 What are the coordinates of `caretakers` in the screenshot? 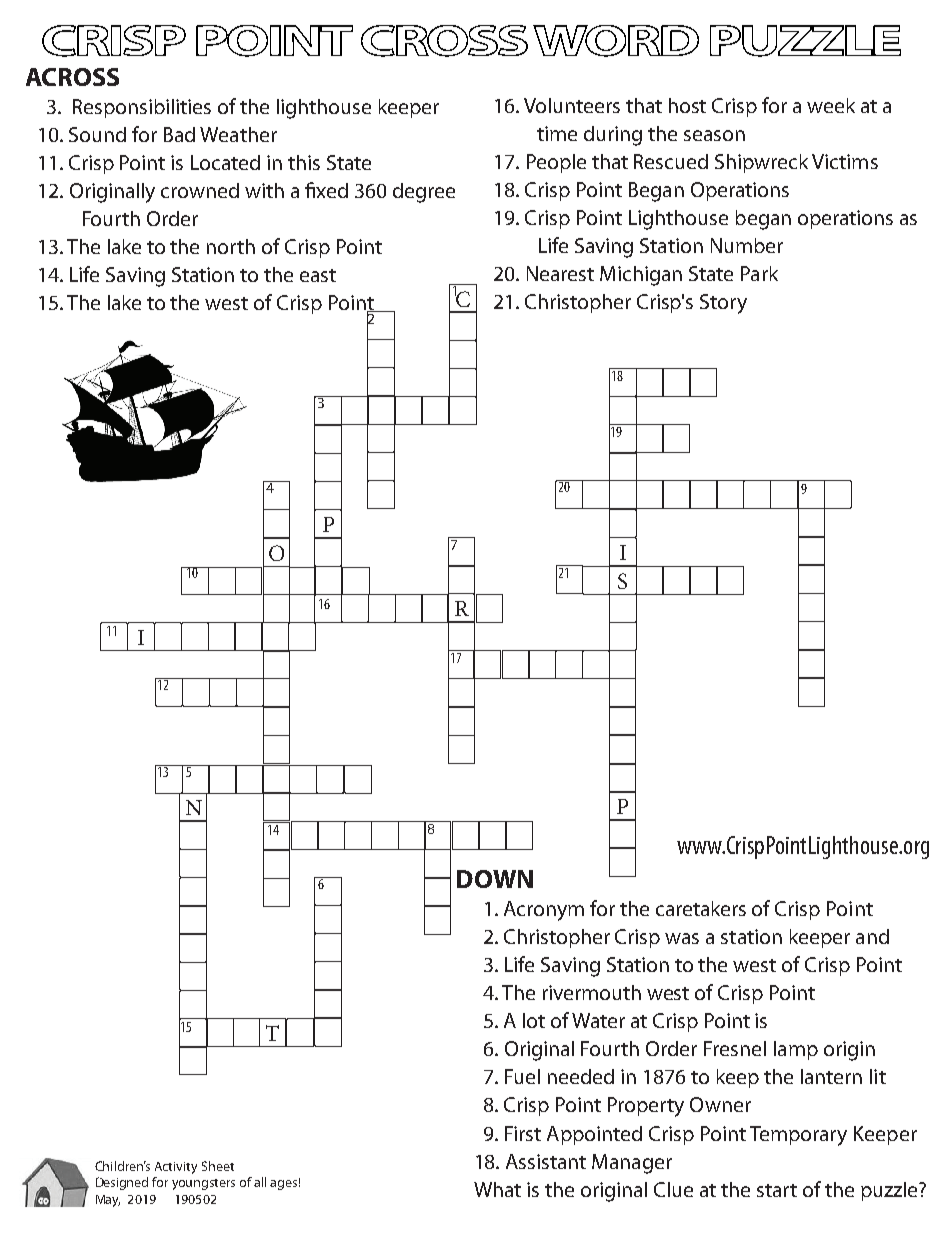 It's located at (701, 908).
